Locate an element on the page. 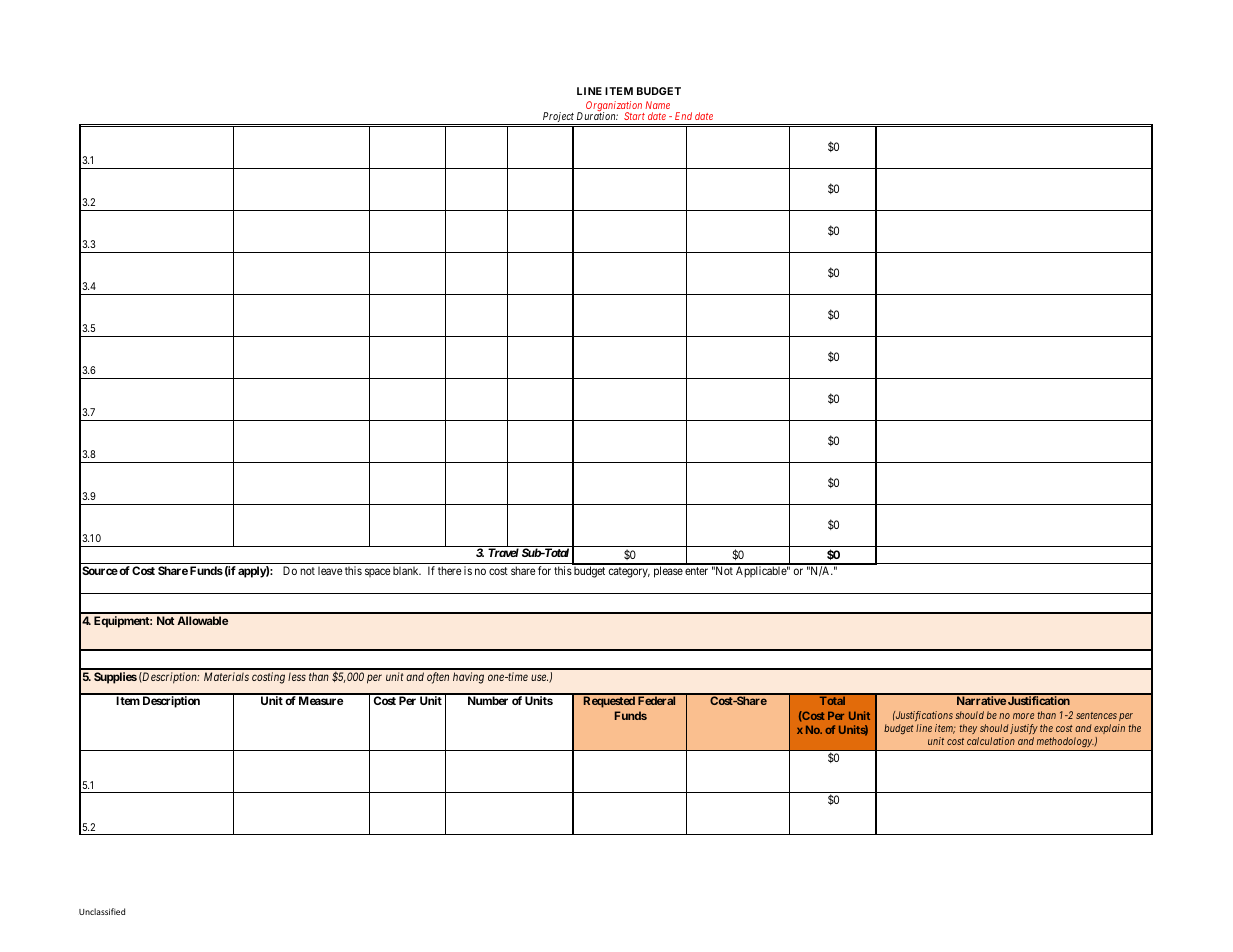 The width and height of the document is (1233, 952). leave is located at coordinates (330, 571).
